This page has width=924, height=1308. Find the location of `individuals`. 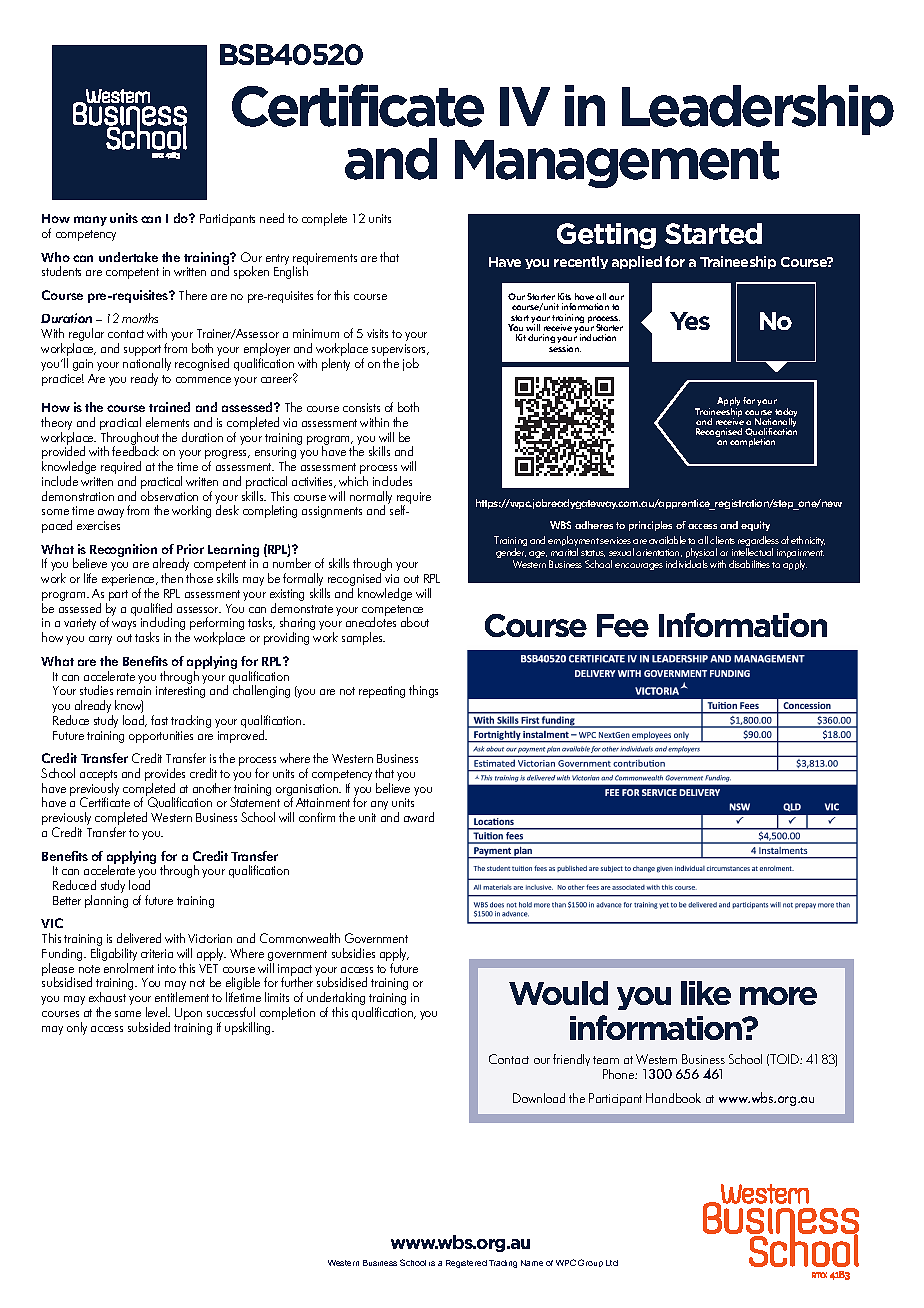

individuals is located at coordinates (687, 564).
